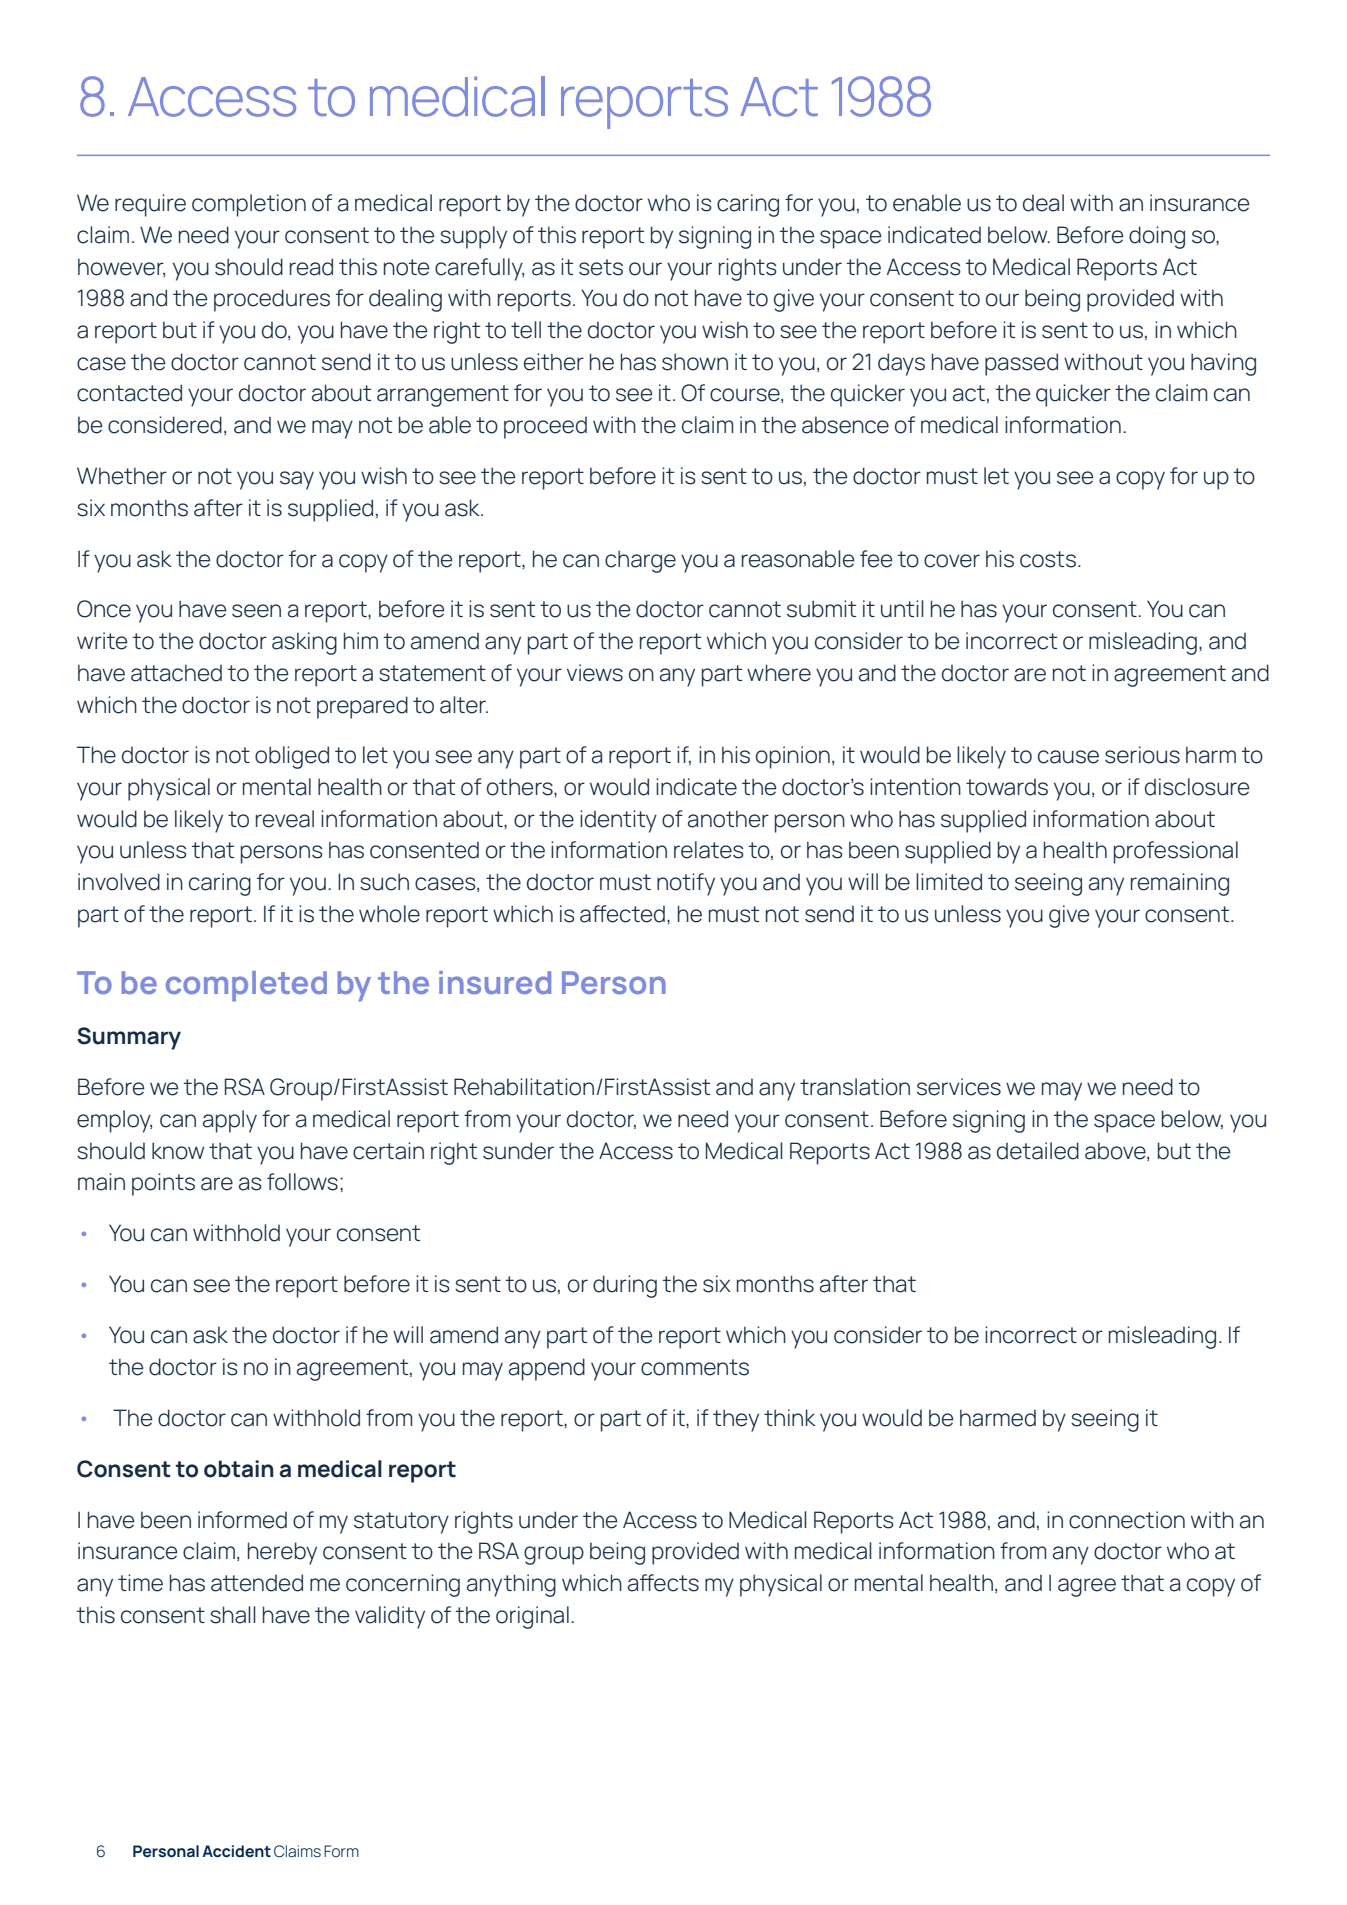  What do you see at coordinates (249, 205) in the image?
I see `completion` at bounding box center [249, 205].
